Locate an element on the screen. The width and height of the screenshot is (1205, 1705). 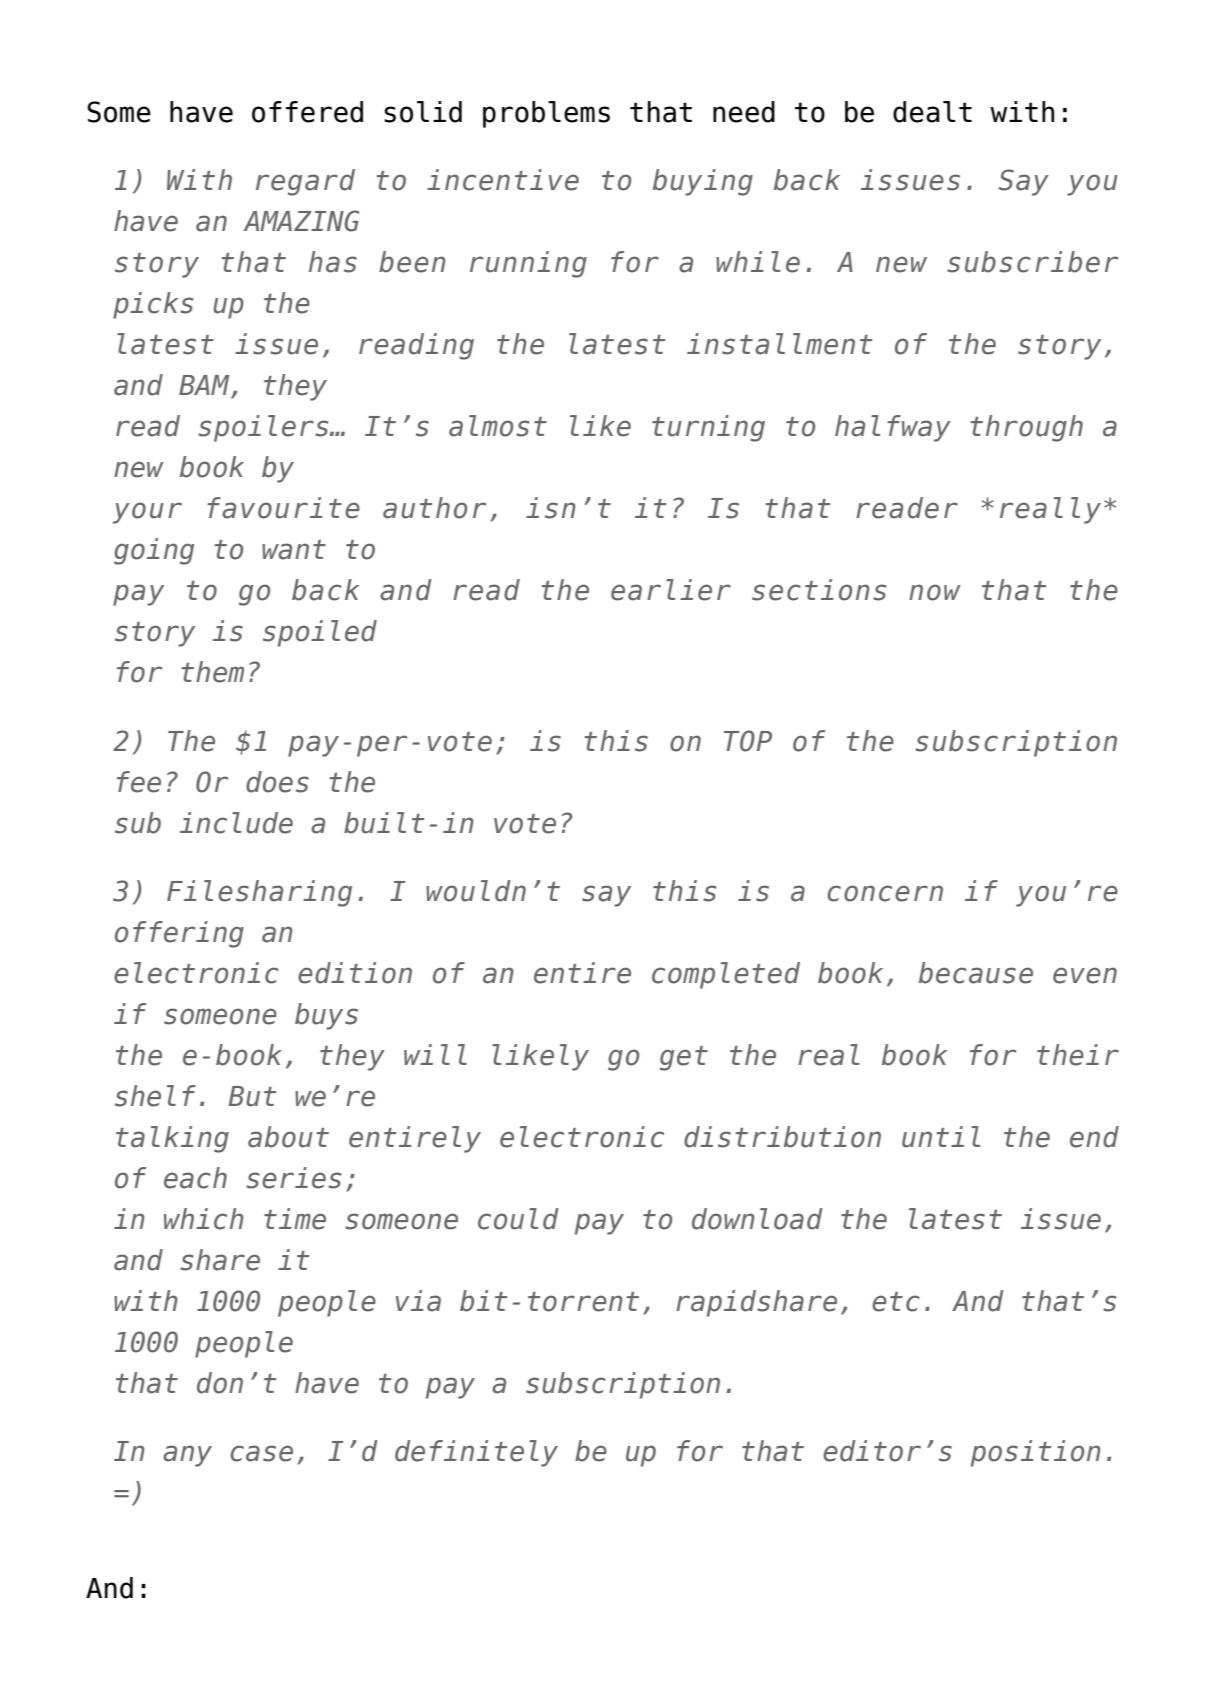
want is located at coordinates (294, 550).
